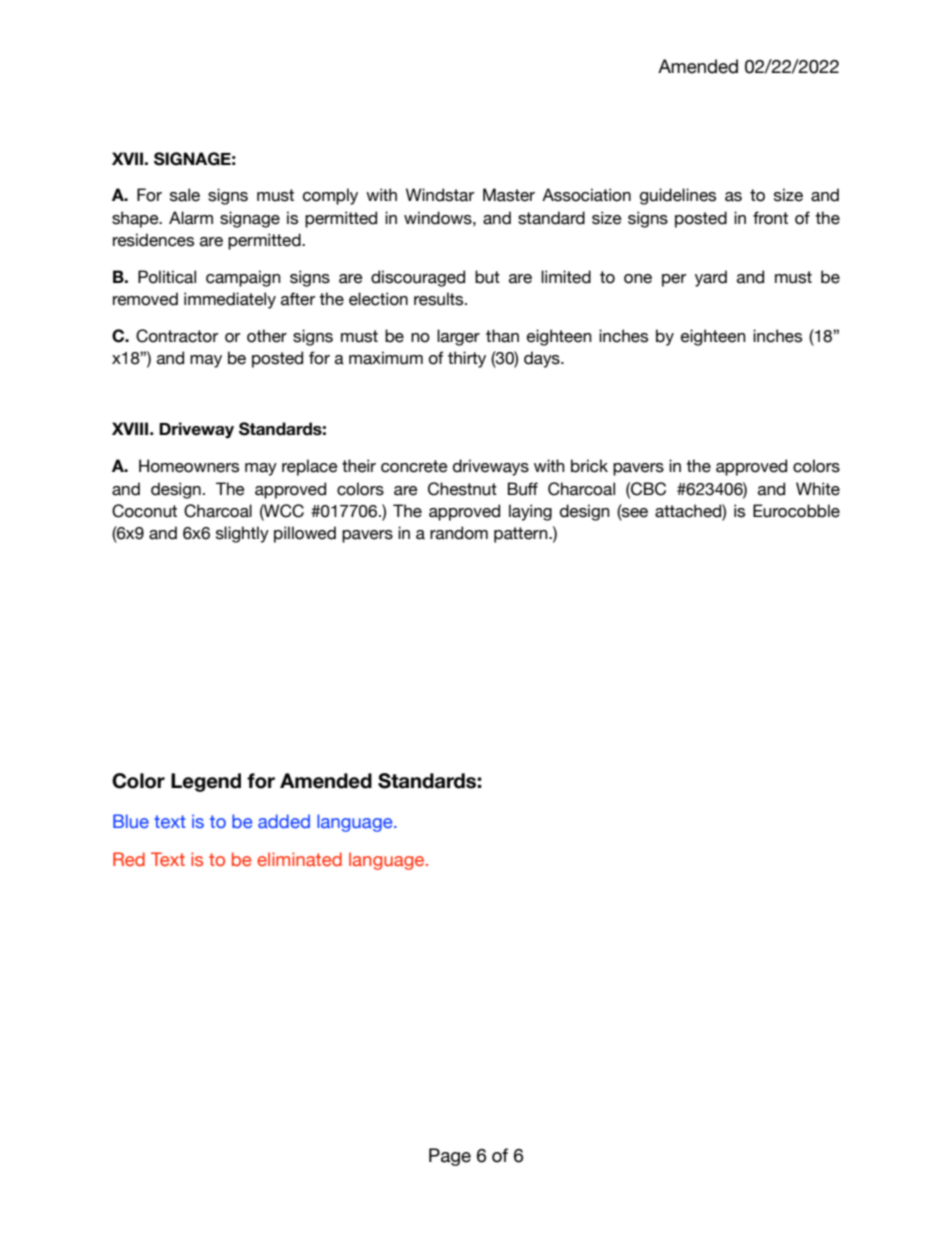  I want to click on White, so click(818, 489).
